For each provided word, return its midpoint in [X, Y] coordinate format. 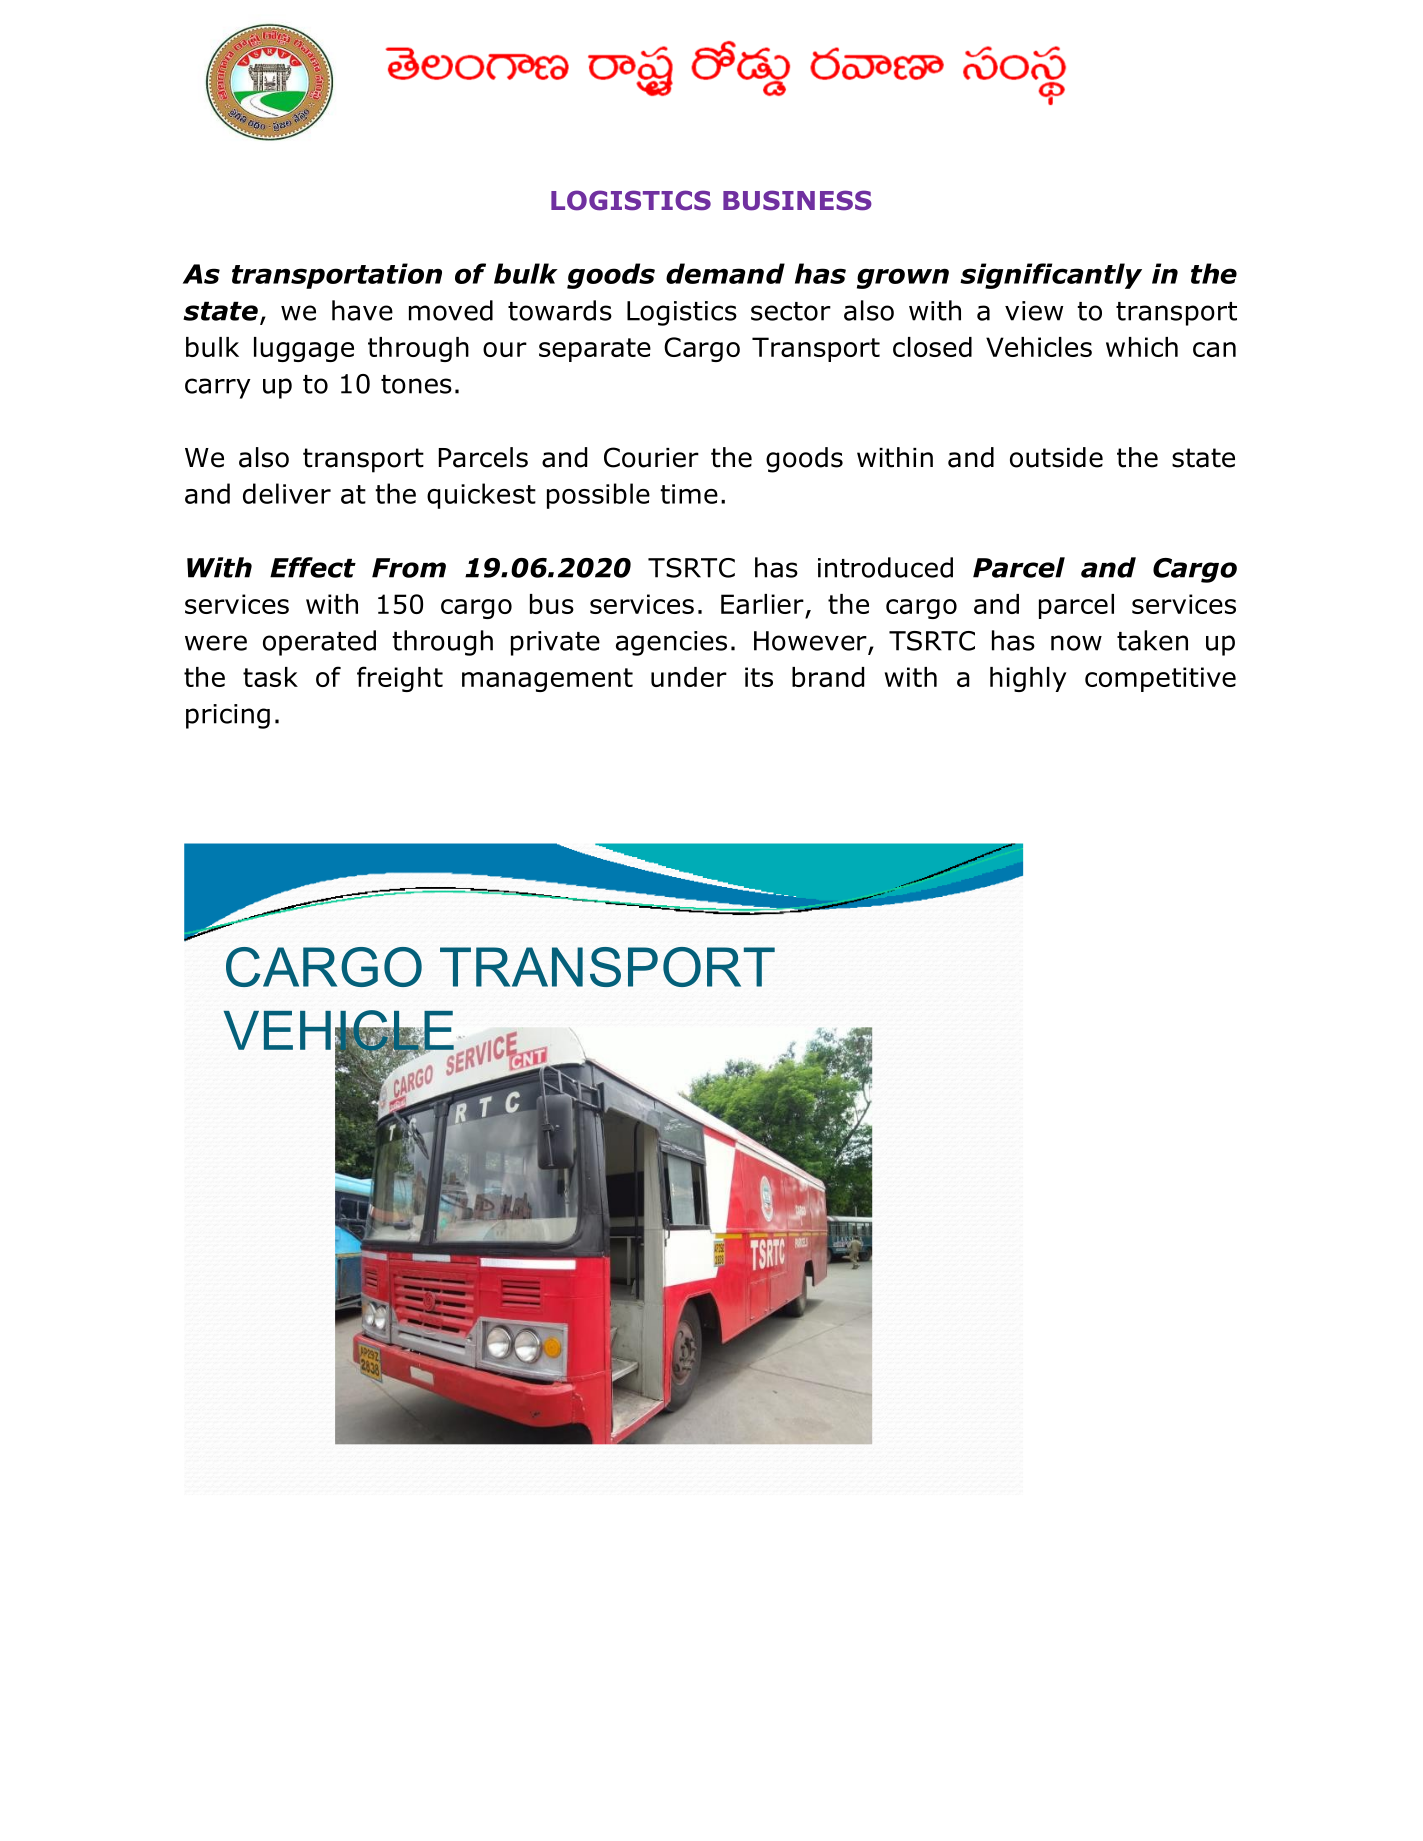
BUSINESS [797, 200]
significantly [1051, 276]
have [362, 310]
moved [451, 310]
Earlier [762, 604]
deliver [287, 493]
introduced [885, 567]
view [1034, 311]
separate [595, 350]
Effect [313, 567]
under [689, 677]
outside [1056, 457]
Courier [651, 457]
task [270, 677]
